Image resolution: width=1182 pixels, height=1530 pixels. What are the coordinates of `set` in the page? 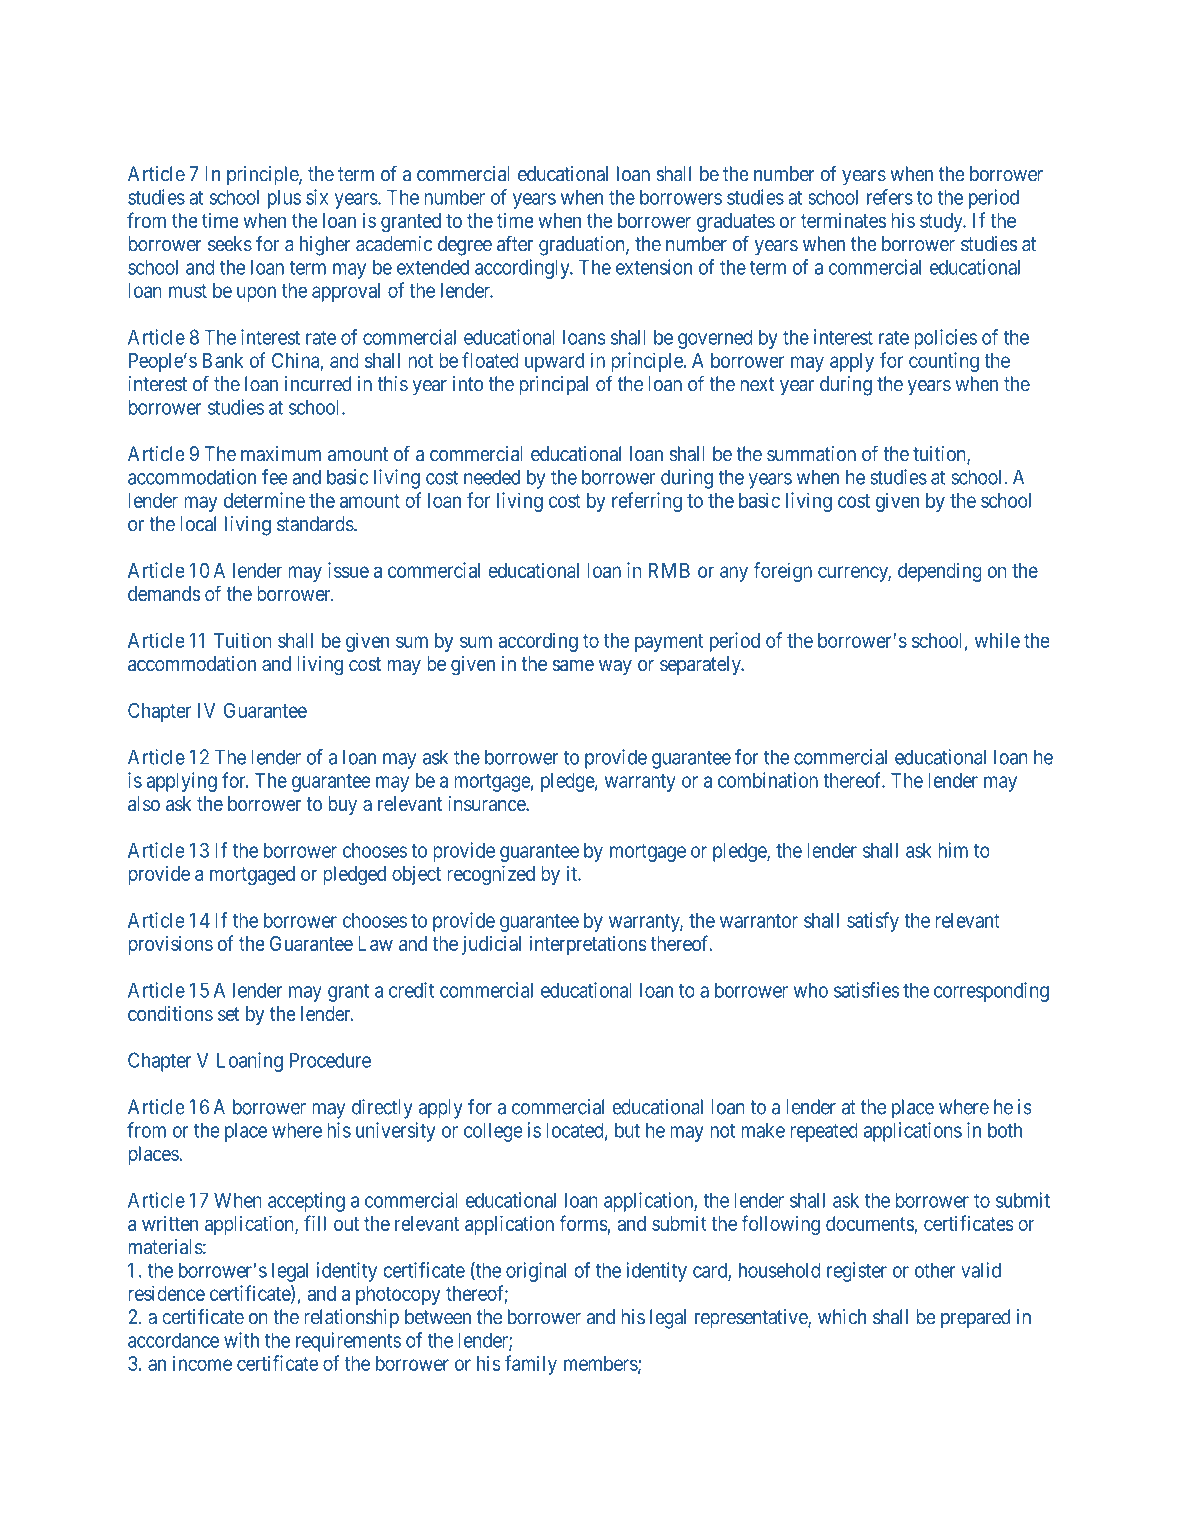 It's located at (229, 1014).
